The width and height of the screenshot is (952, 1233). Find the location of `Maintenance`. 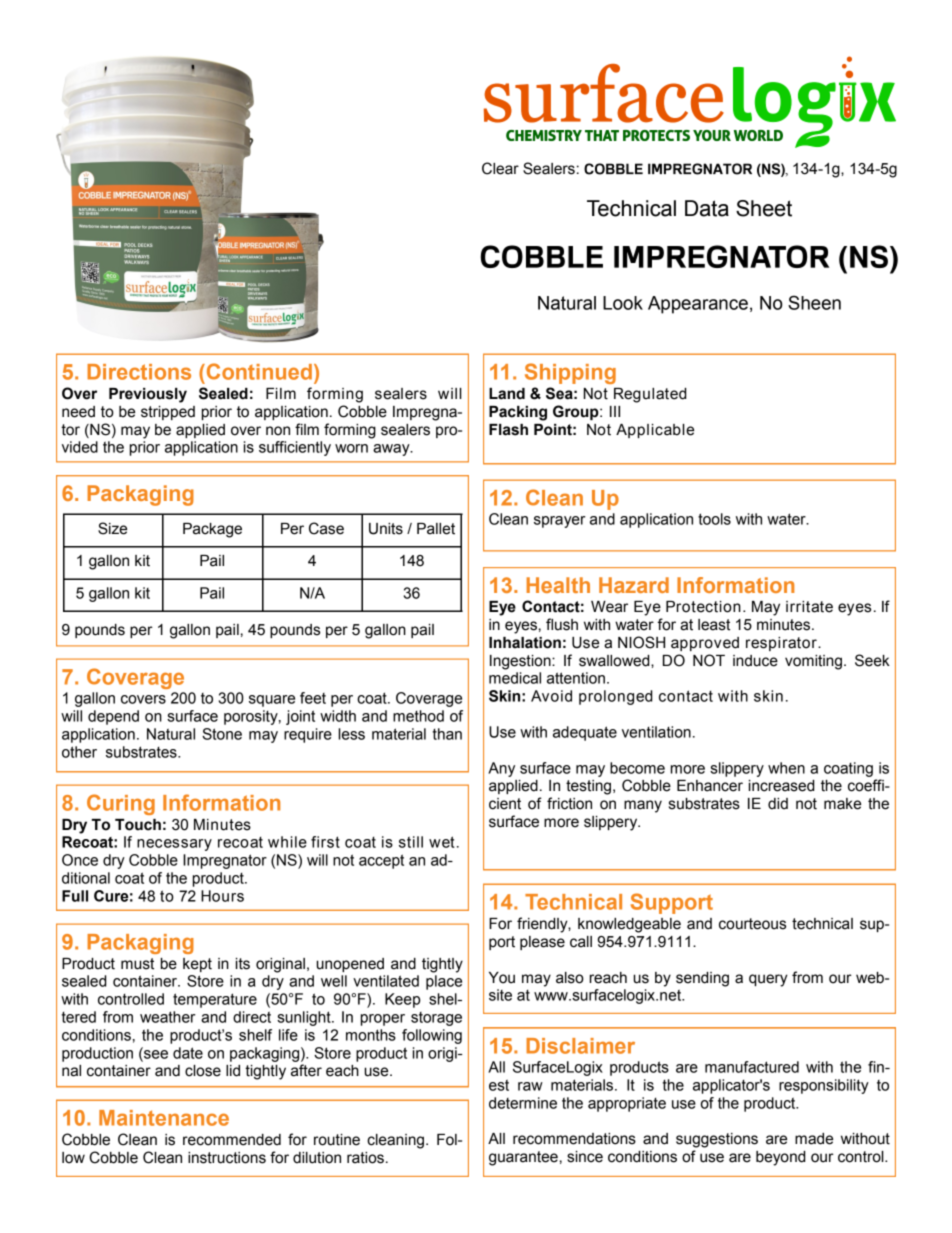

Maintenance is located at coordinates (164, 1118).
